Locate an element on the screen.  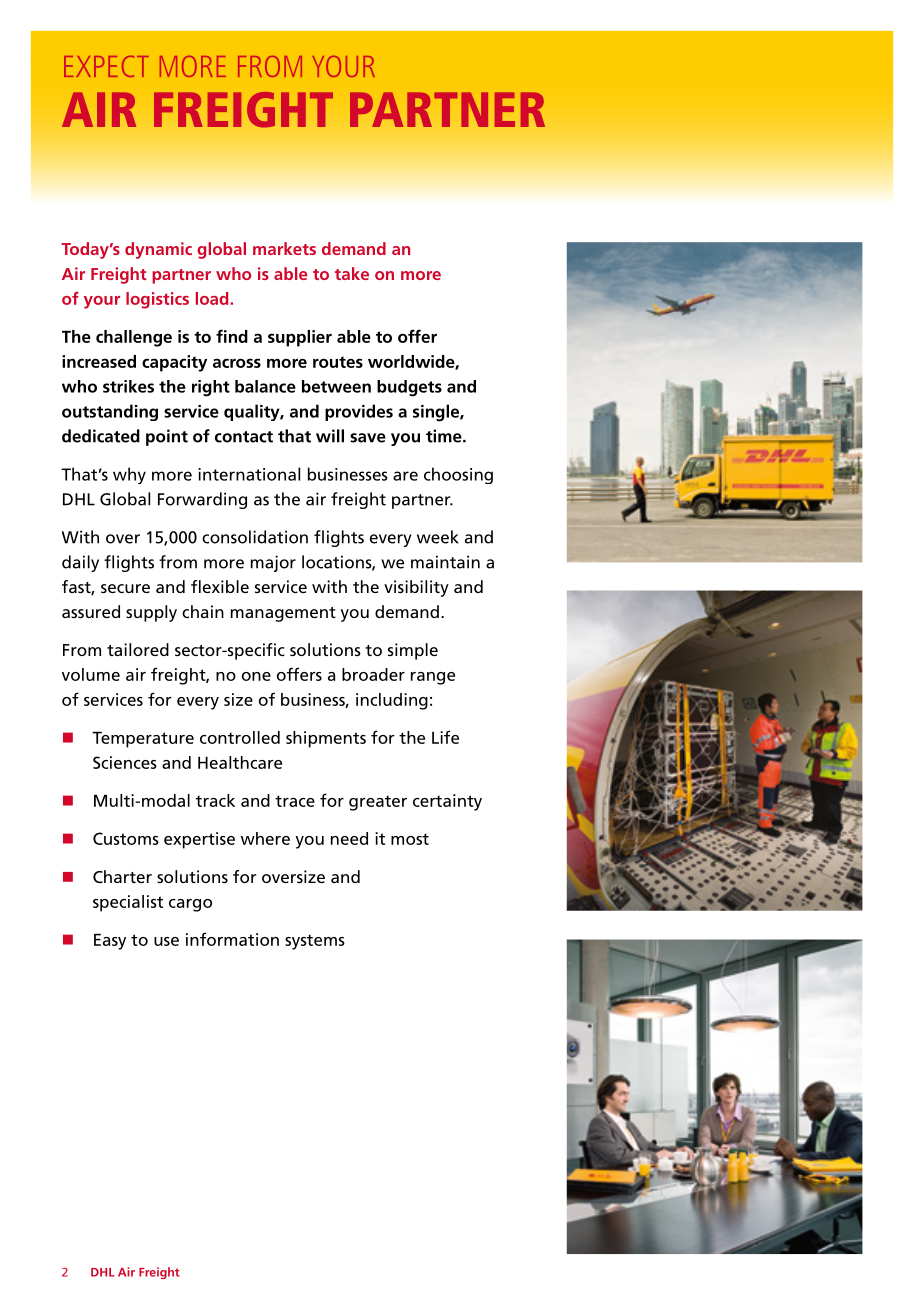
budgets is located at coordinates (409, 388).
